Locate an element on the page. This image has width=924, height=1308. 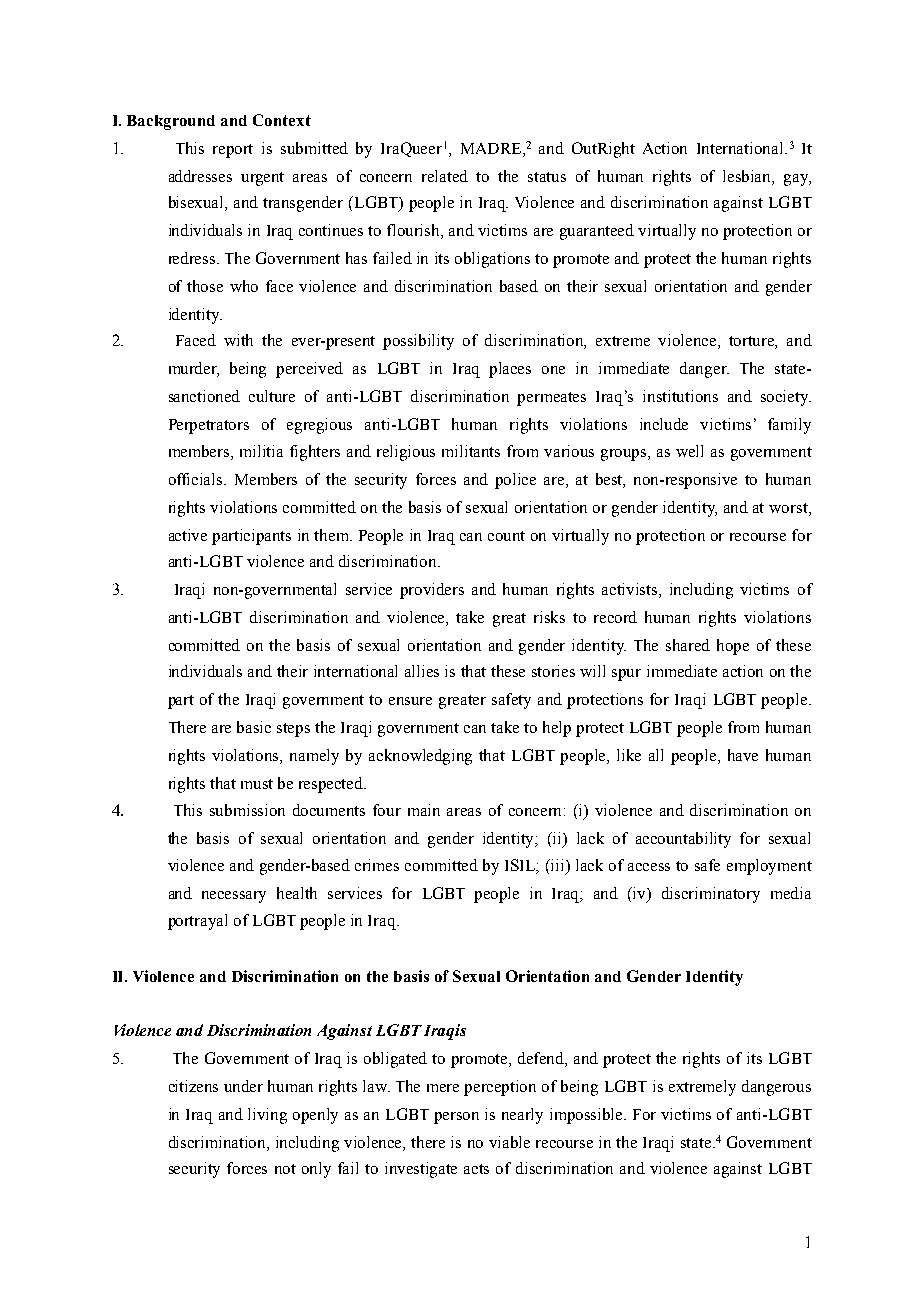
viable is located at coordinates (509, 1142).
